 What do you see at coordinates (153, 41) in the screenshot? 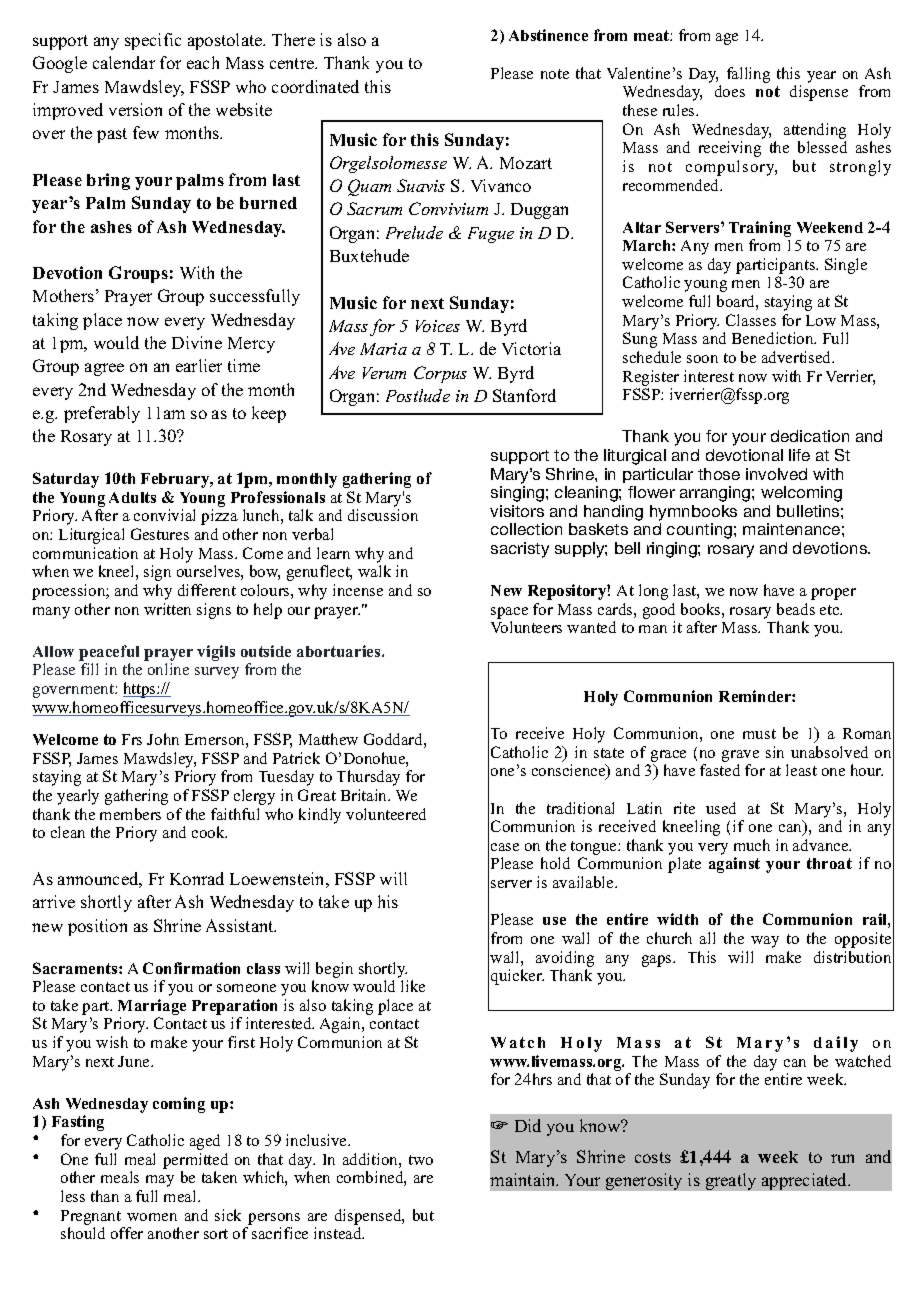
I see `specific` at bounding box center [153, 41].
